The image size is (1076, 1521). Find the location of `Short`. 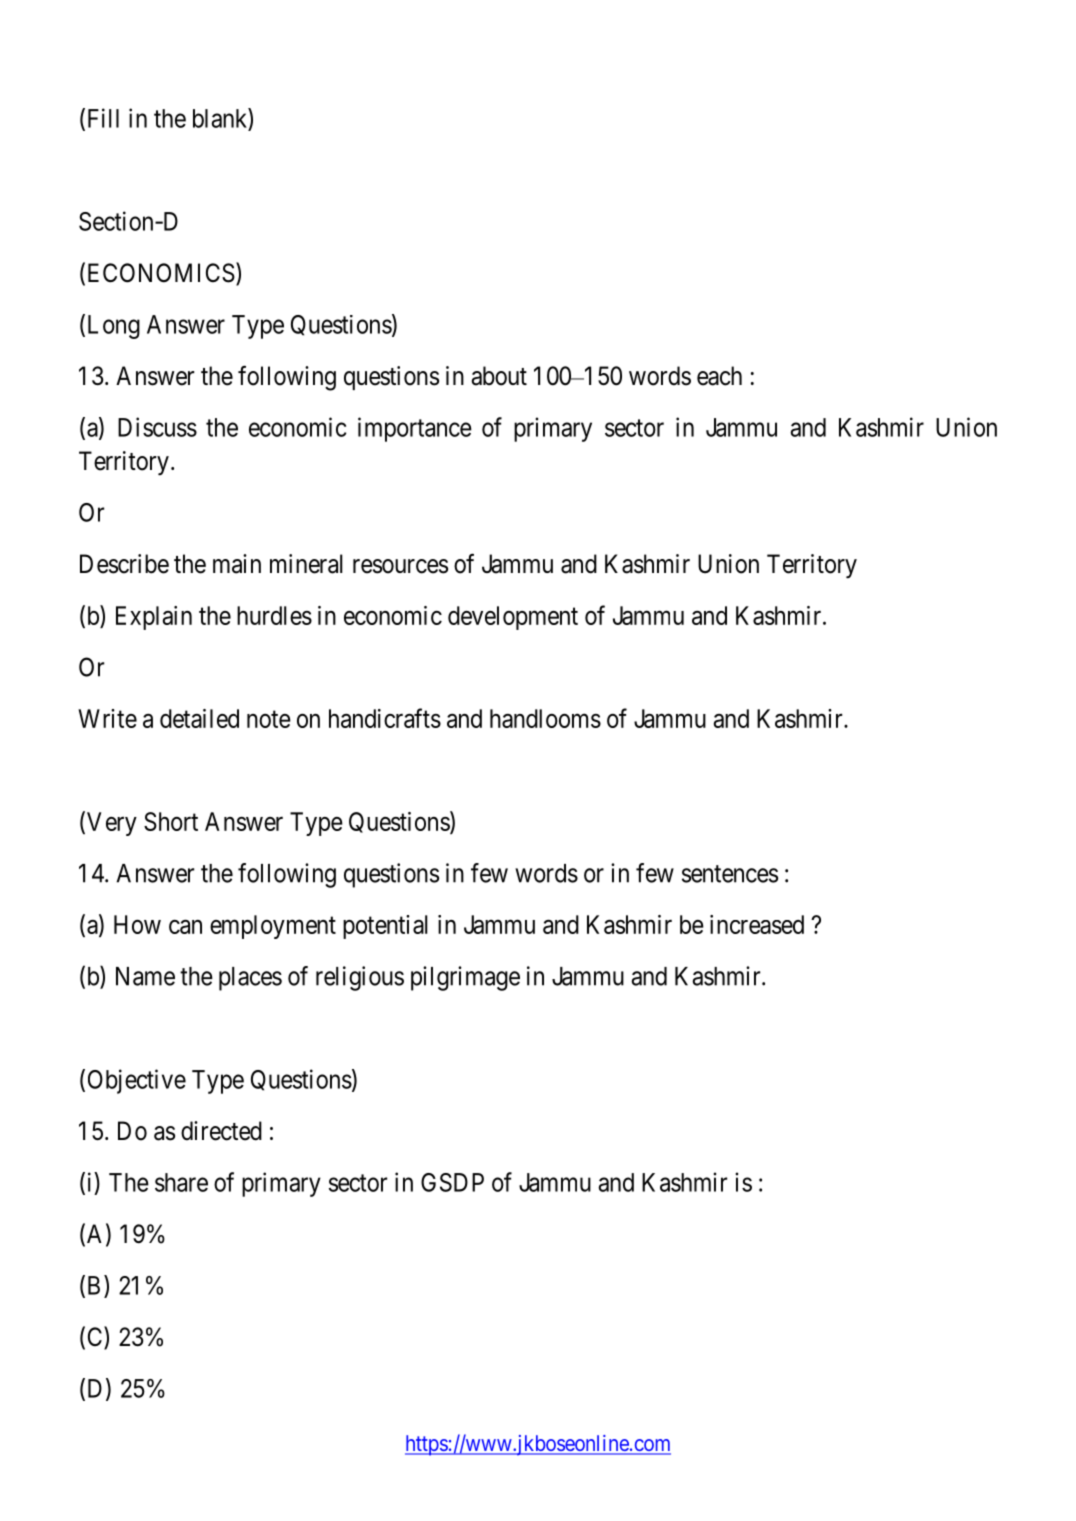

Short is located at coordinates (171, 821).
